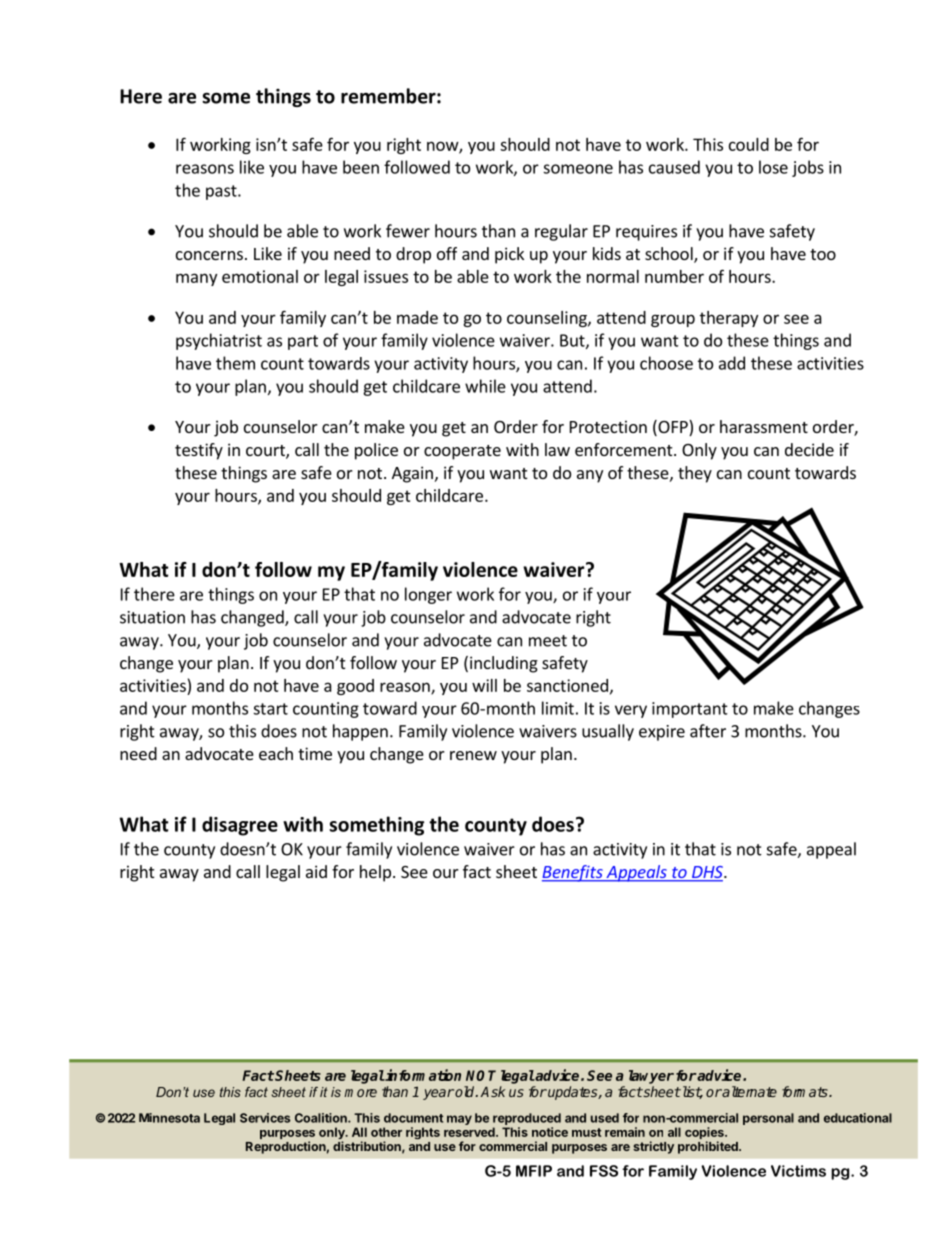  I want to click on disagree, so click(240, 826).
